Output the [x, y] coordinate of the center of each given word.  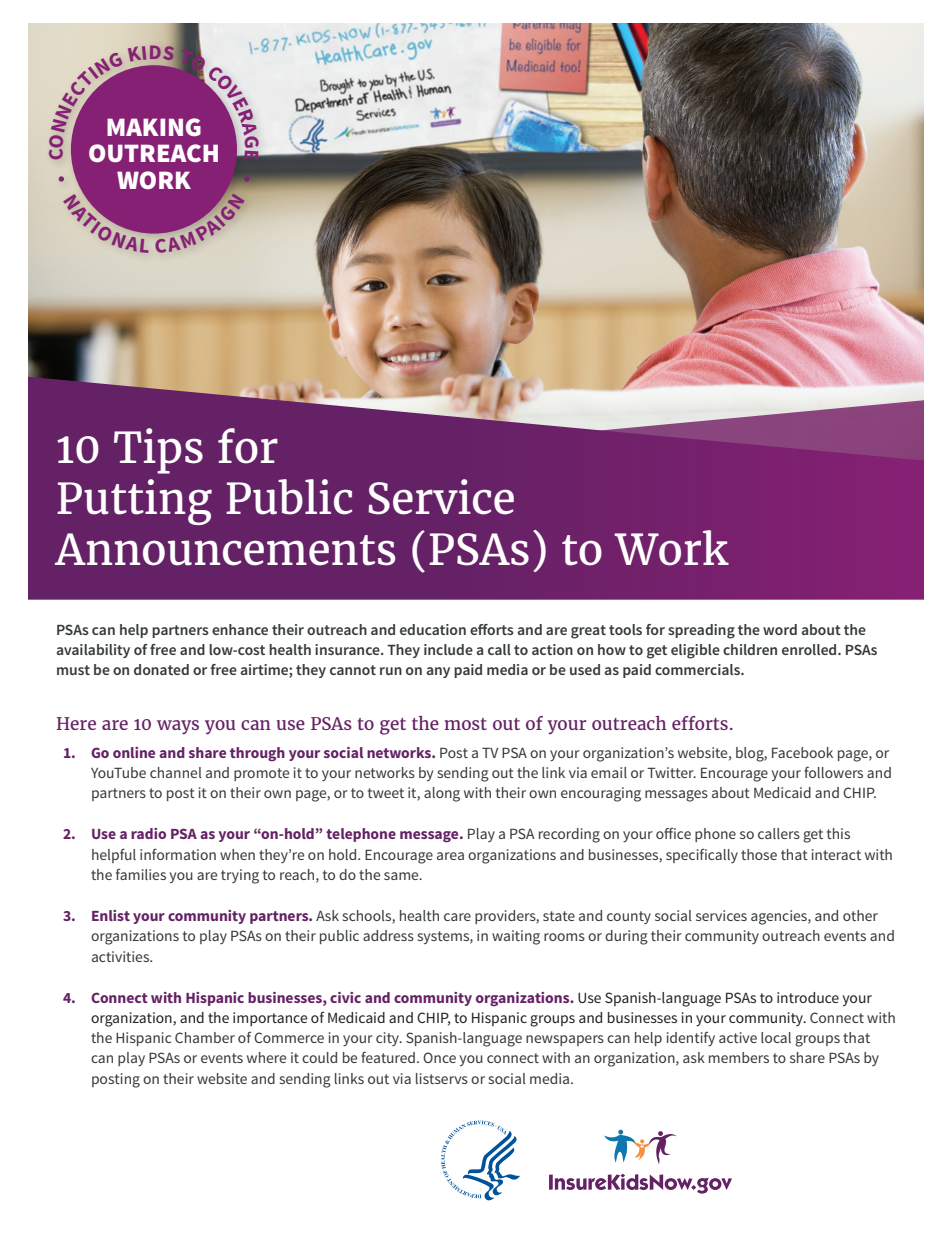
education [433, 629]
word [780, 629]
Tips [158, 451]
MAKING [154, 127]
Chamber [205, 1037]
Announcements [225, 549]
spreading [701, 631]
